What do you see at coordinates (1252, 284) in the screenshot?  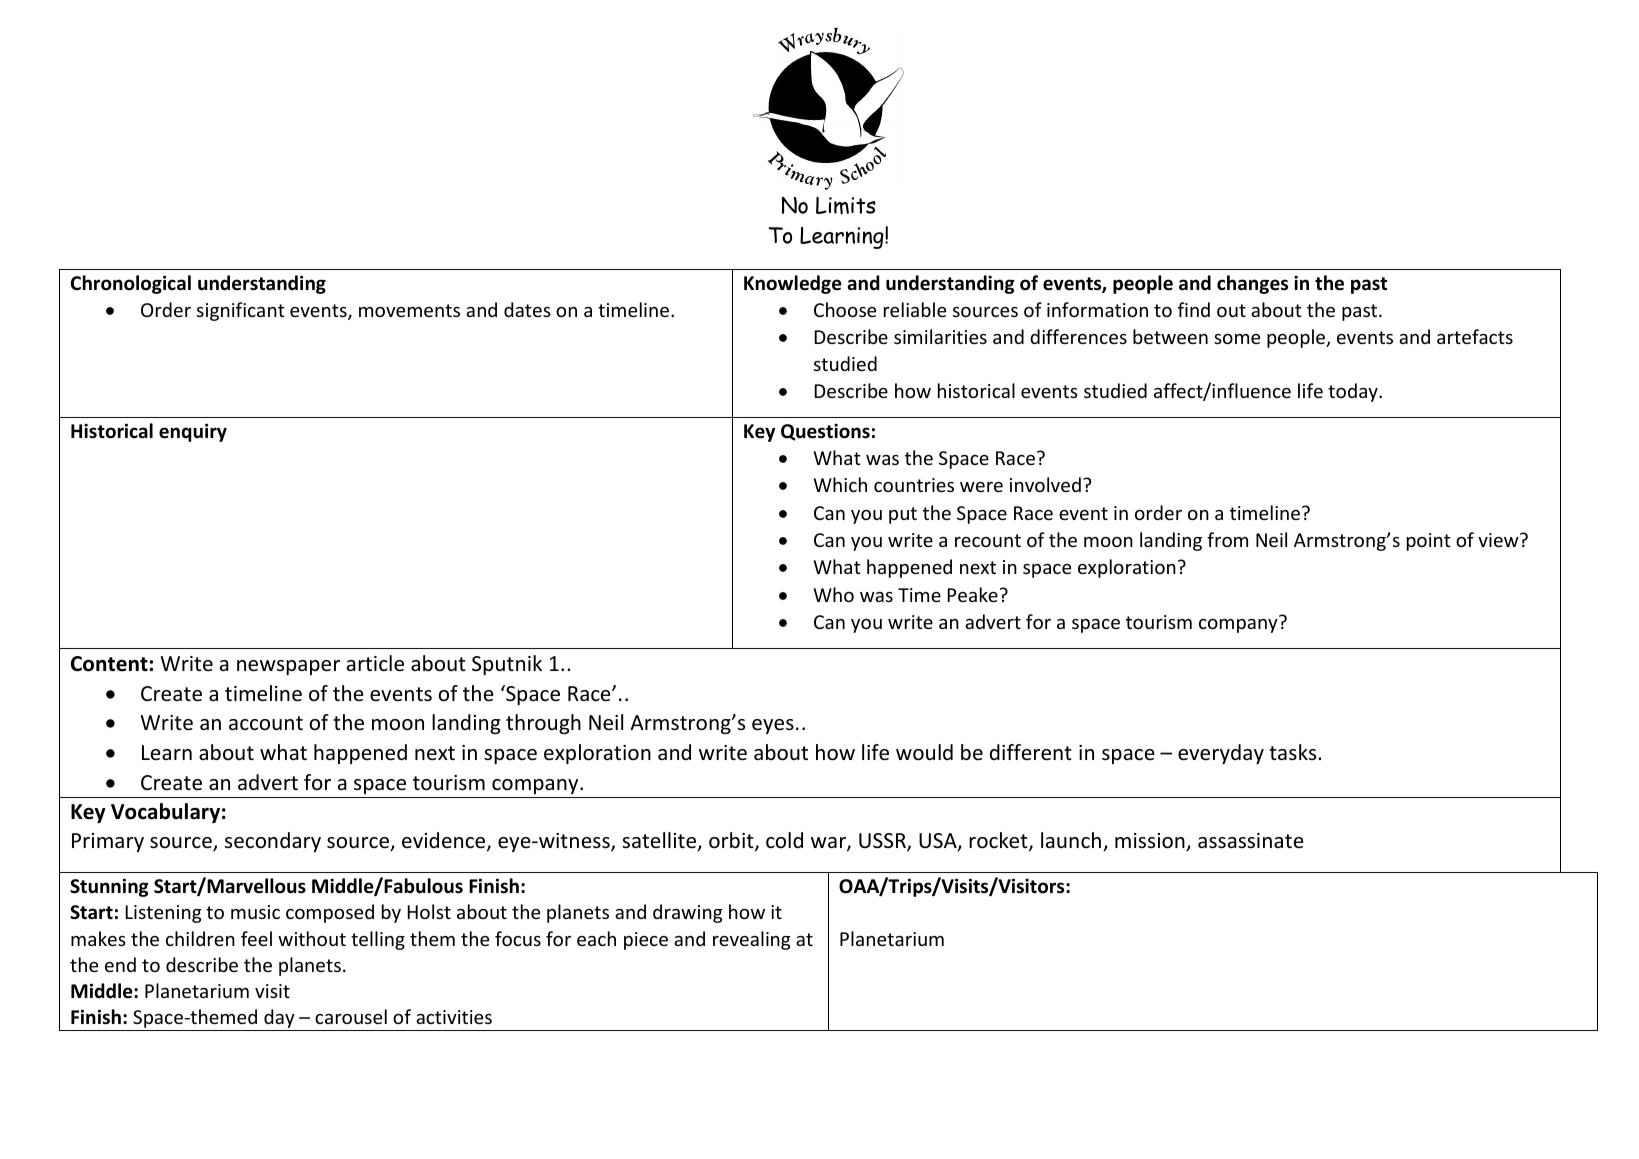 I see `changes` at bounding box center [1252, 284].
